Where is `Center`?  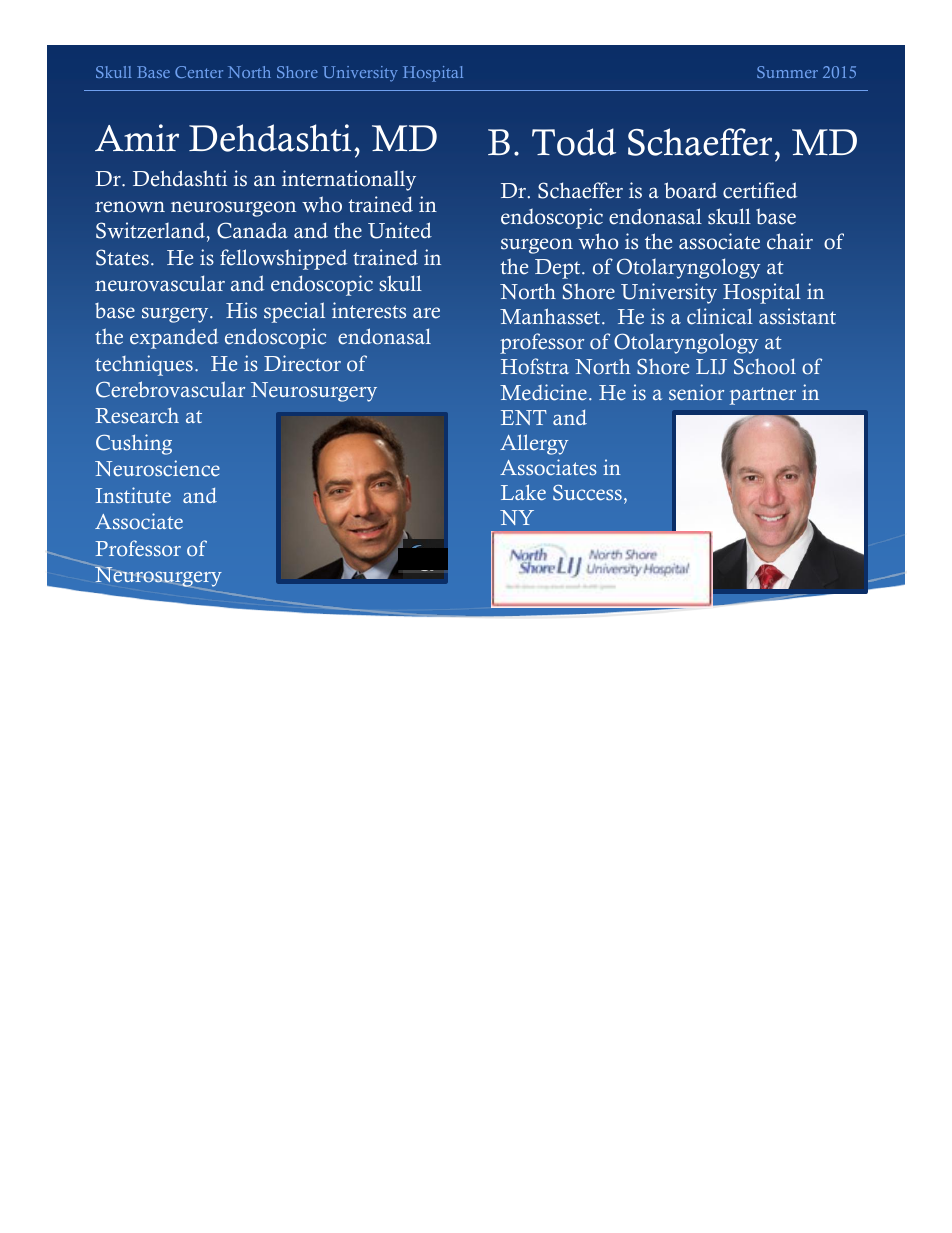 Center is located at coordinates (199, 72).
